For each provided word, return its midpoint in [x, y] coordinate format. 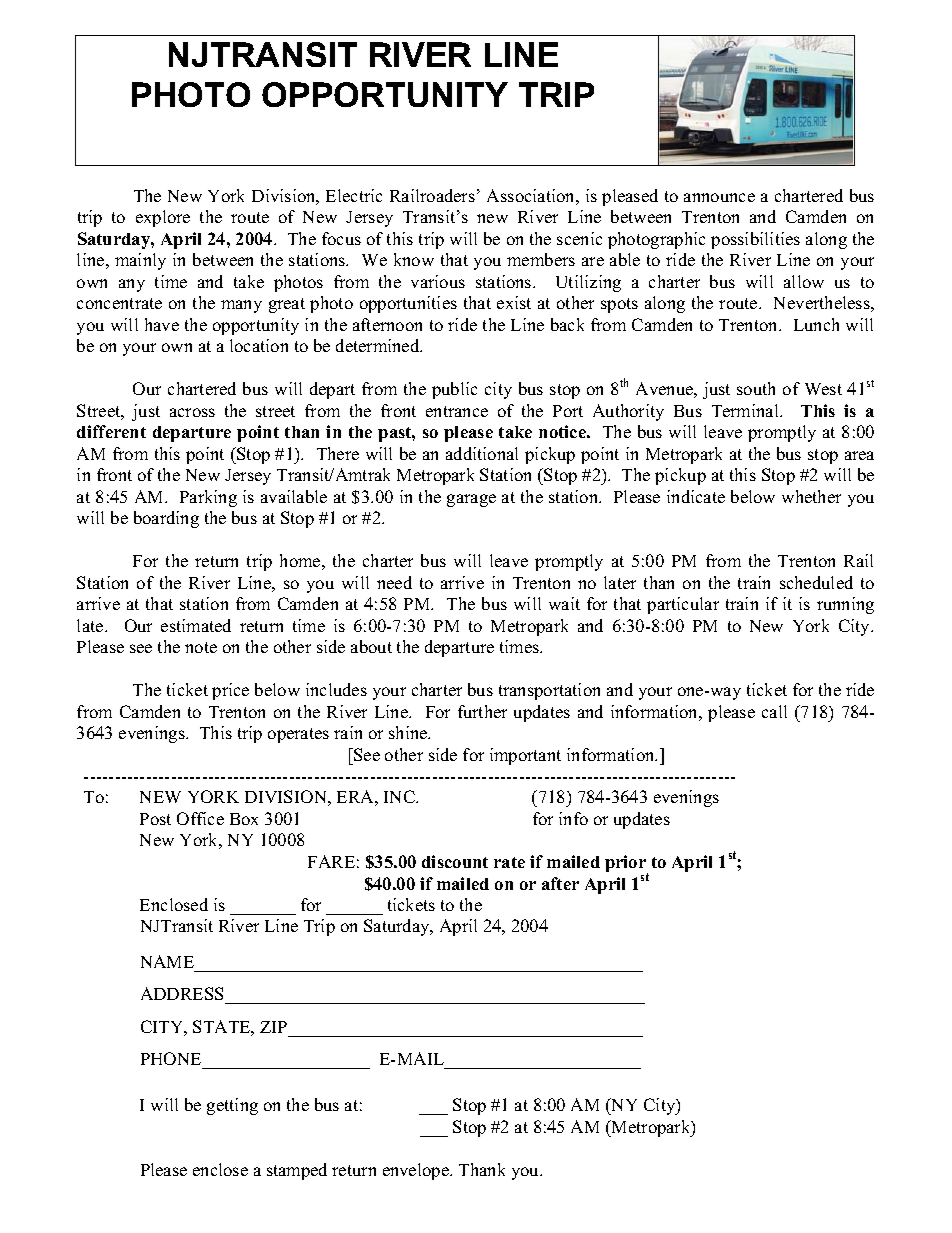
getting [232, 1106]
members [541, 259]
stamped [297, 1171]
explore [163, 218]
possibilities [755, 240]
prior [626, 865]
